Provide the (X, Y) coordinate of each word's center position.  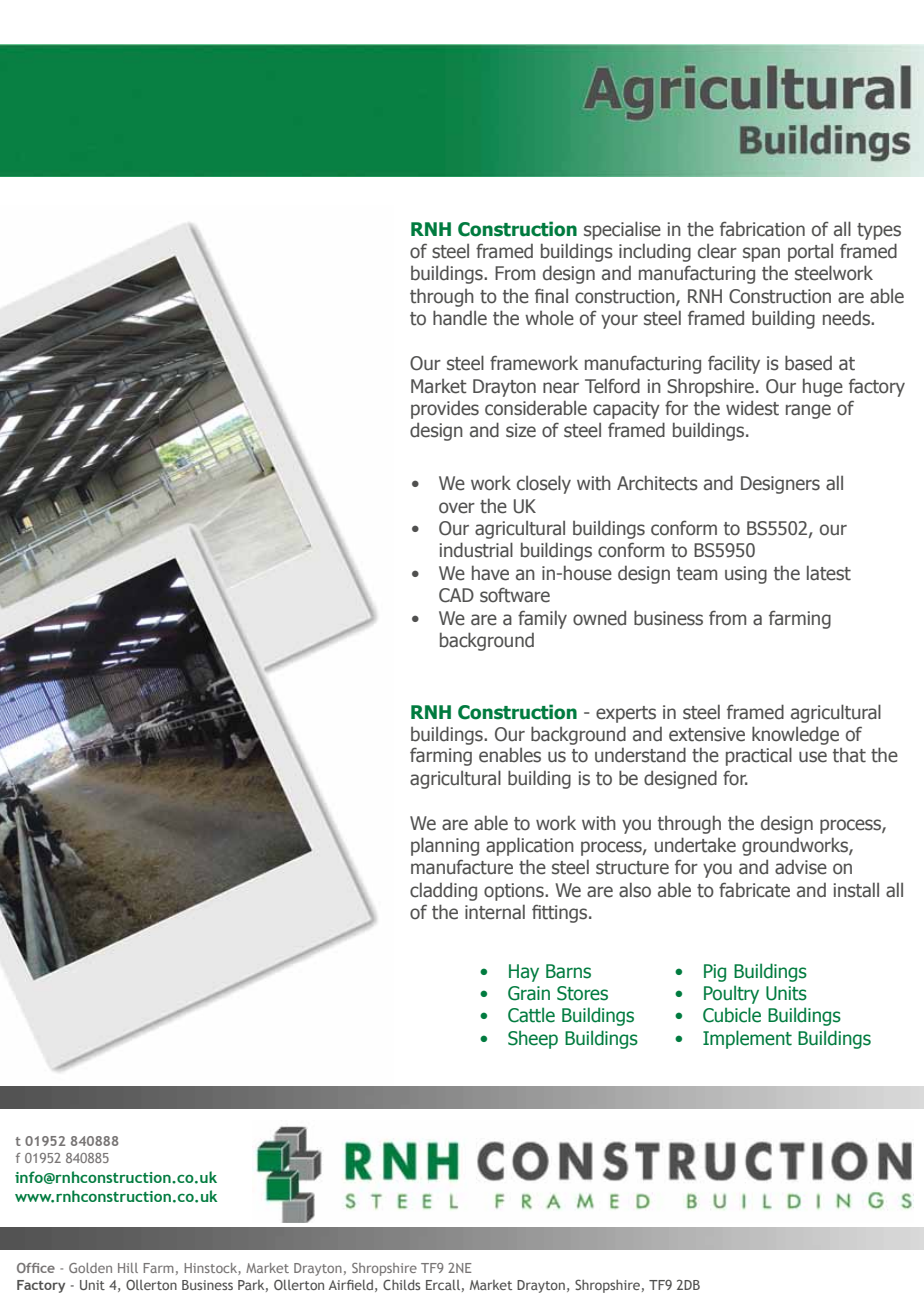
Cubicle (732, 1015)
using (746, 575)
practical (759, 756)
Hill (128, 1268)
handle (460, 318)
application (530, 846)
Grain (529, 993)
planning (445, 846)
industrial (476, 550)
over (457, 508)
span (761, 254)
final (551, 296)
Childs (401, 1285)
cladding (443, 891)
